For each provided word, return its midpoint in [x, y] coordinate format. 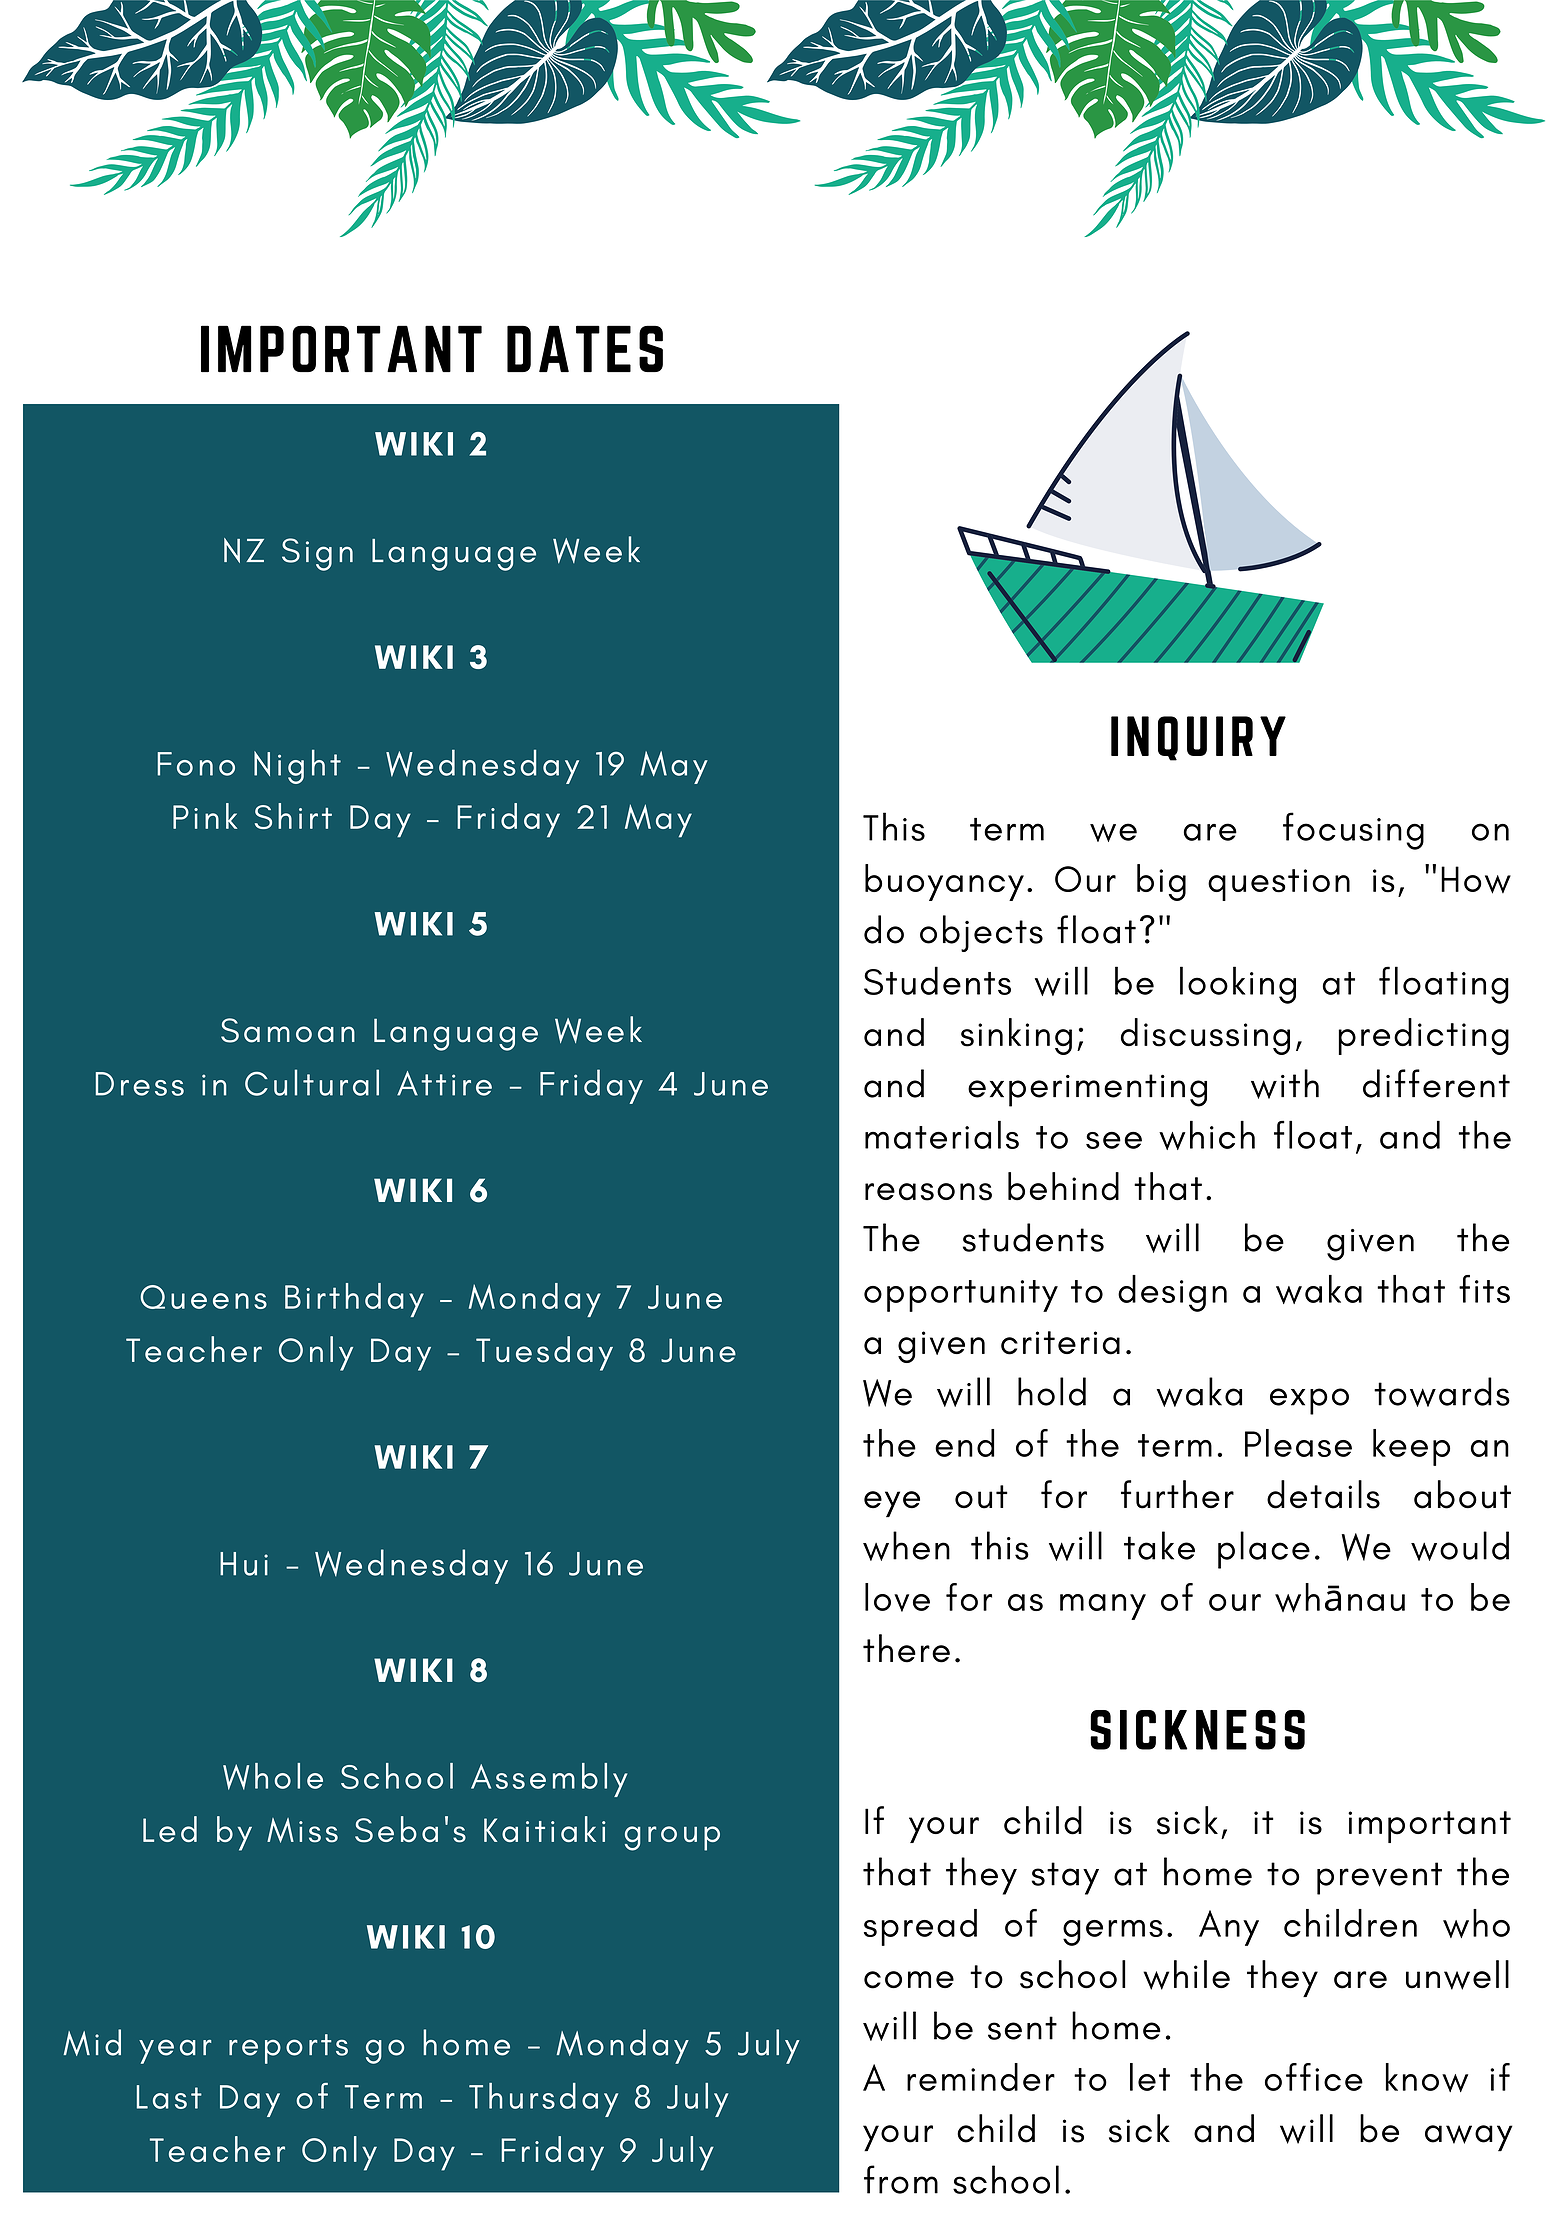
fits [1484, 1289]
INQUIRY [1198, 738]
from [901, 2179]
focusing [1353, 831]
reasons [928, 1192]
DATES [585, 348]
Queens [203, 1297]
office [1314, 2077]
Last [169, 2097]
